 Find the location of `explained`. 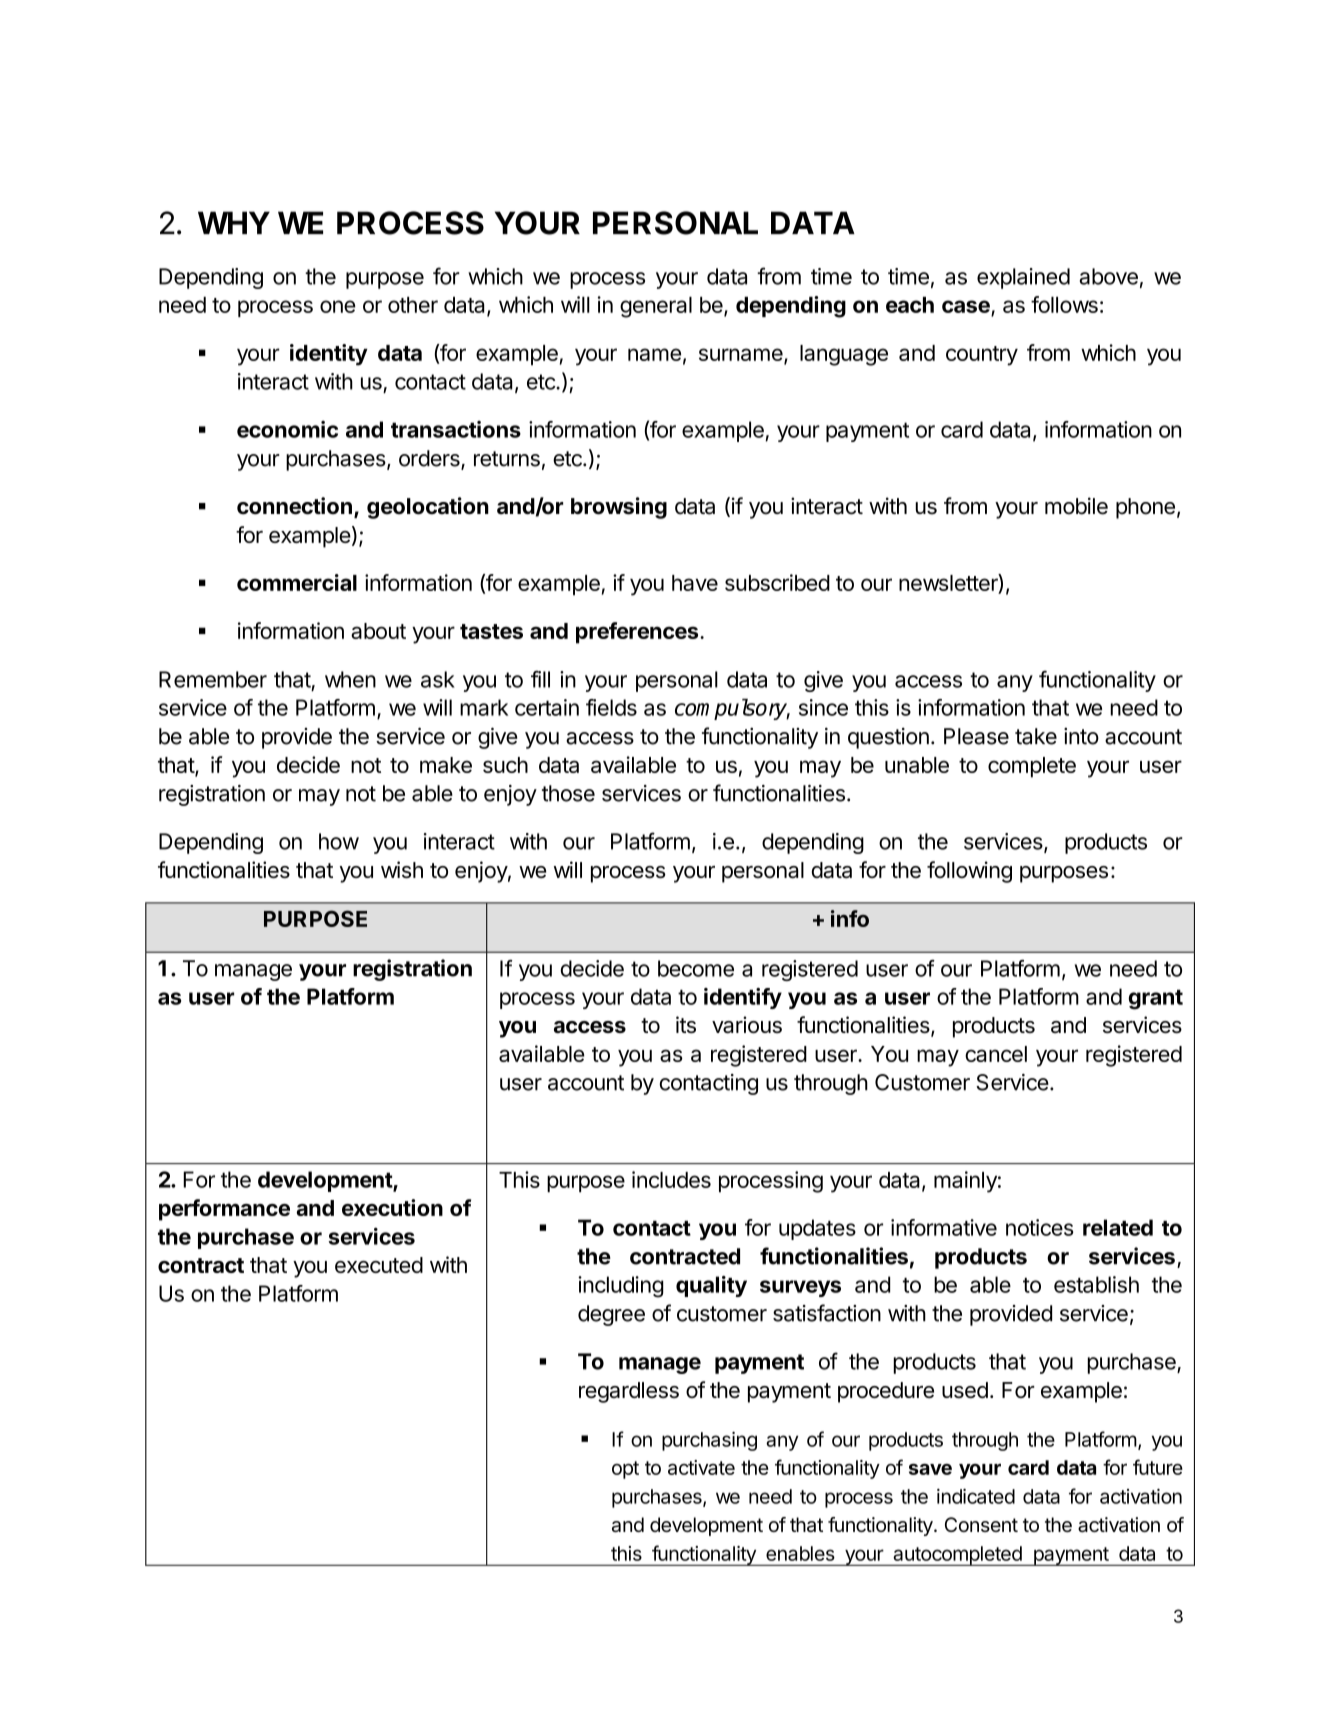

explained is located at coordinates (1023, 278).
